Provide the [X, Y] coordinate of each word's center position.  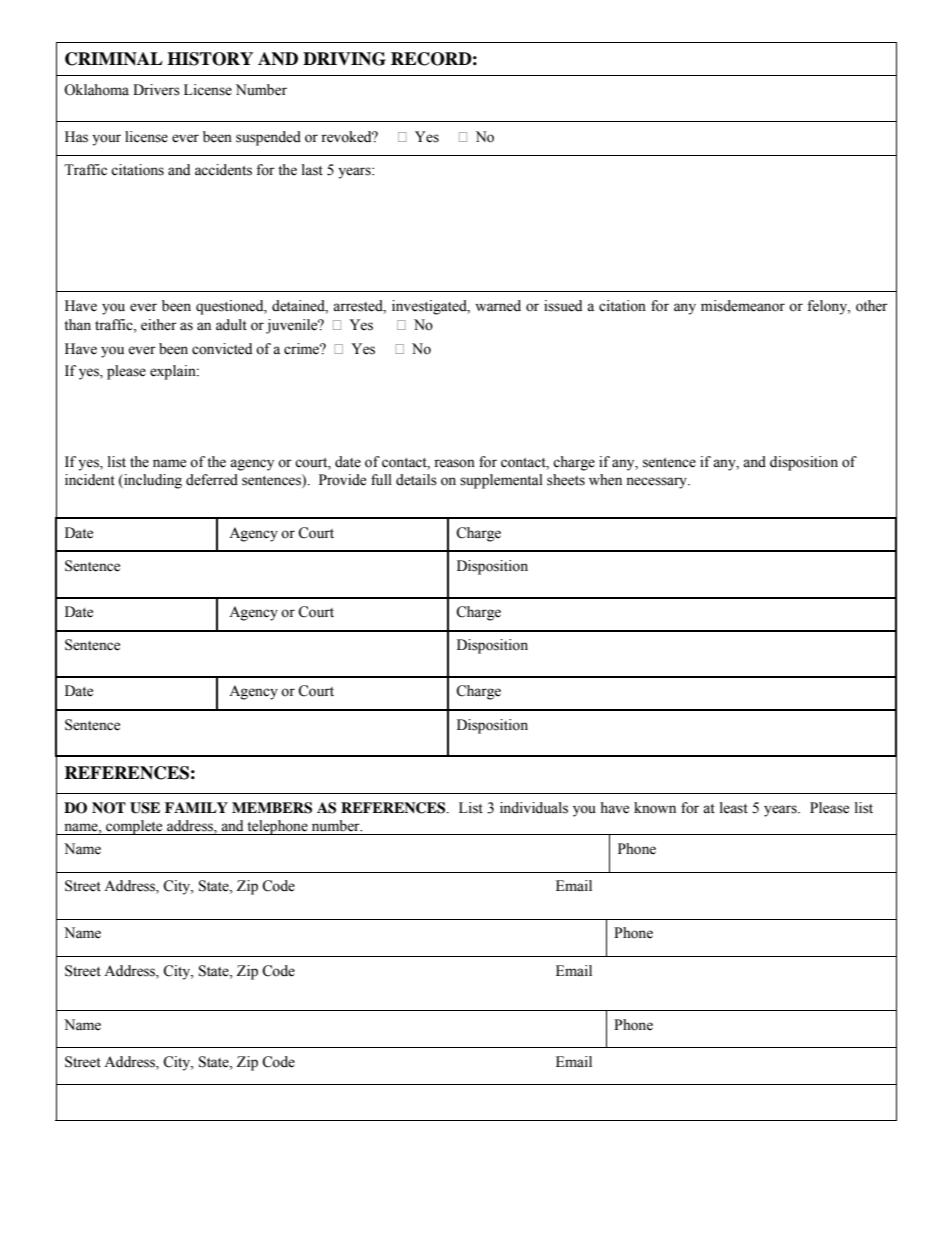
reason [454, 463]
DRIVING [344, 59]
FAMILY [196, 807]
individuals [534, 808]
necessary [657, 483]
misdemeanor [743, 306]
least [734, 808]
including [152, 481]
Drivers [156, 90]
